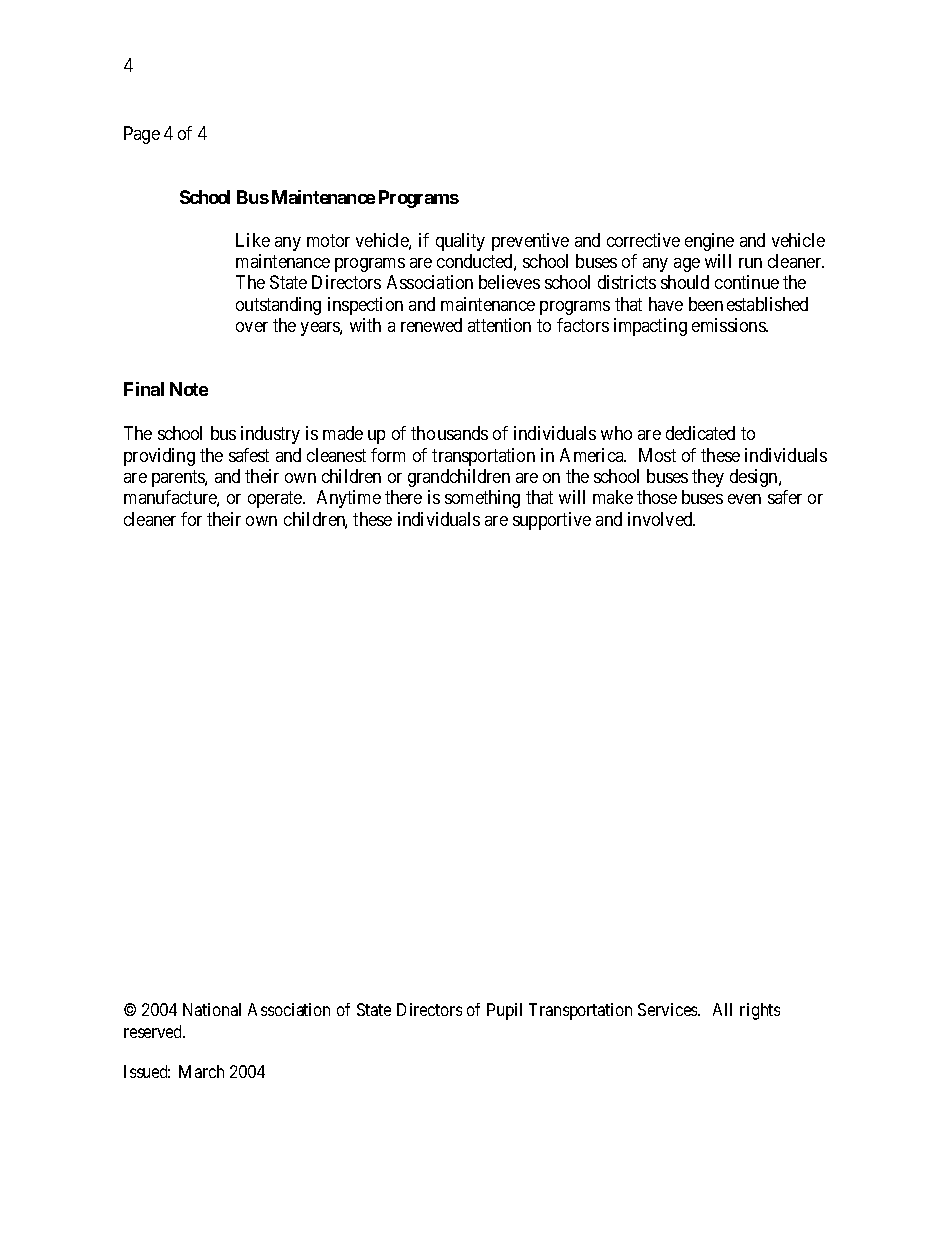  I want to click on engine, so click(709, 242).
